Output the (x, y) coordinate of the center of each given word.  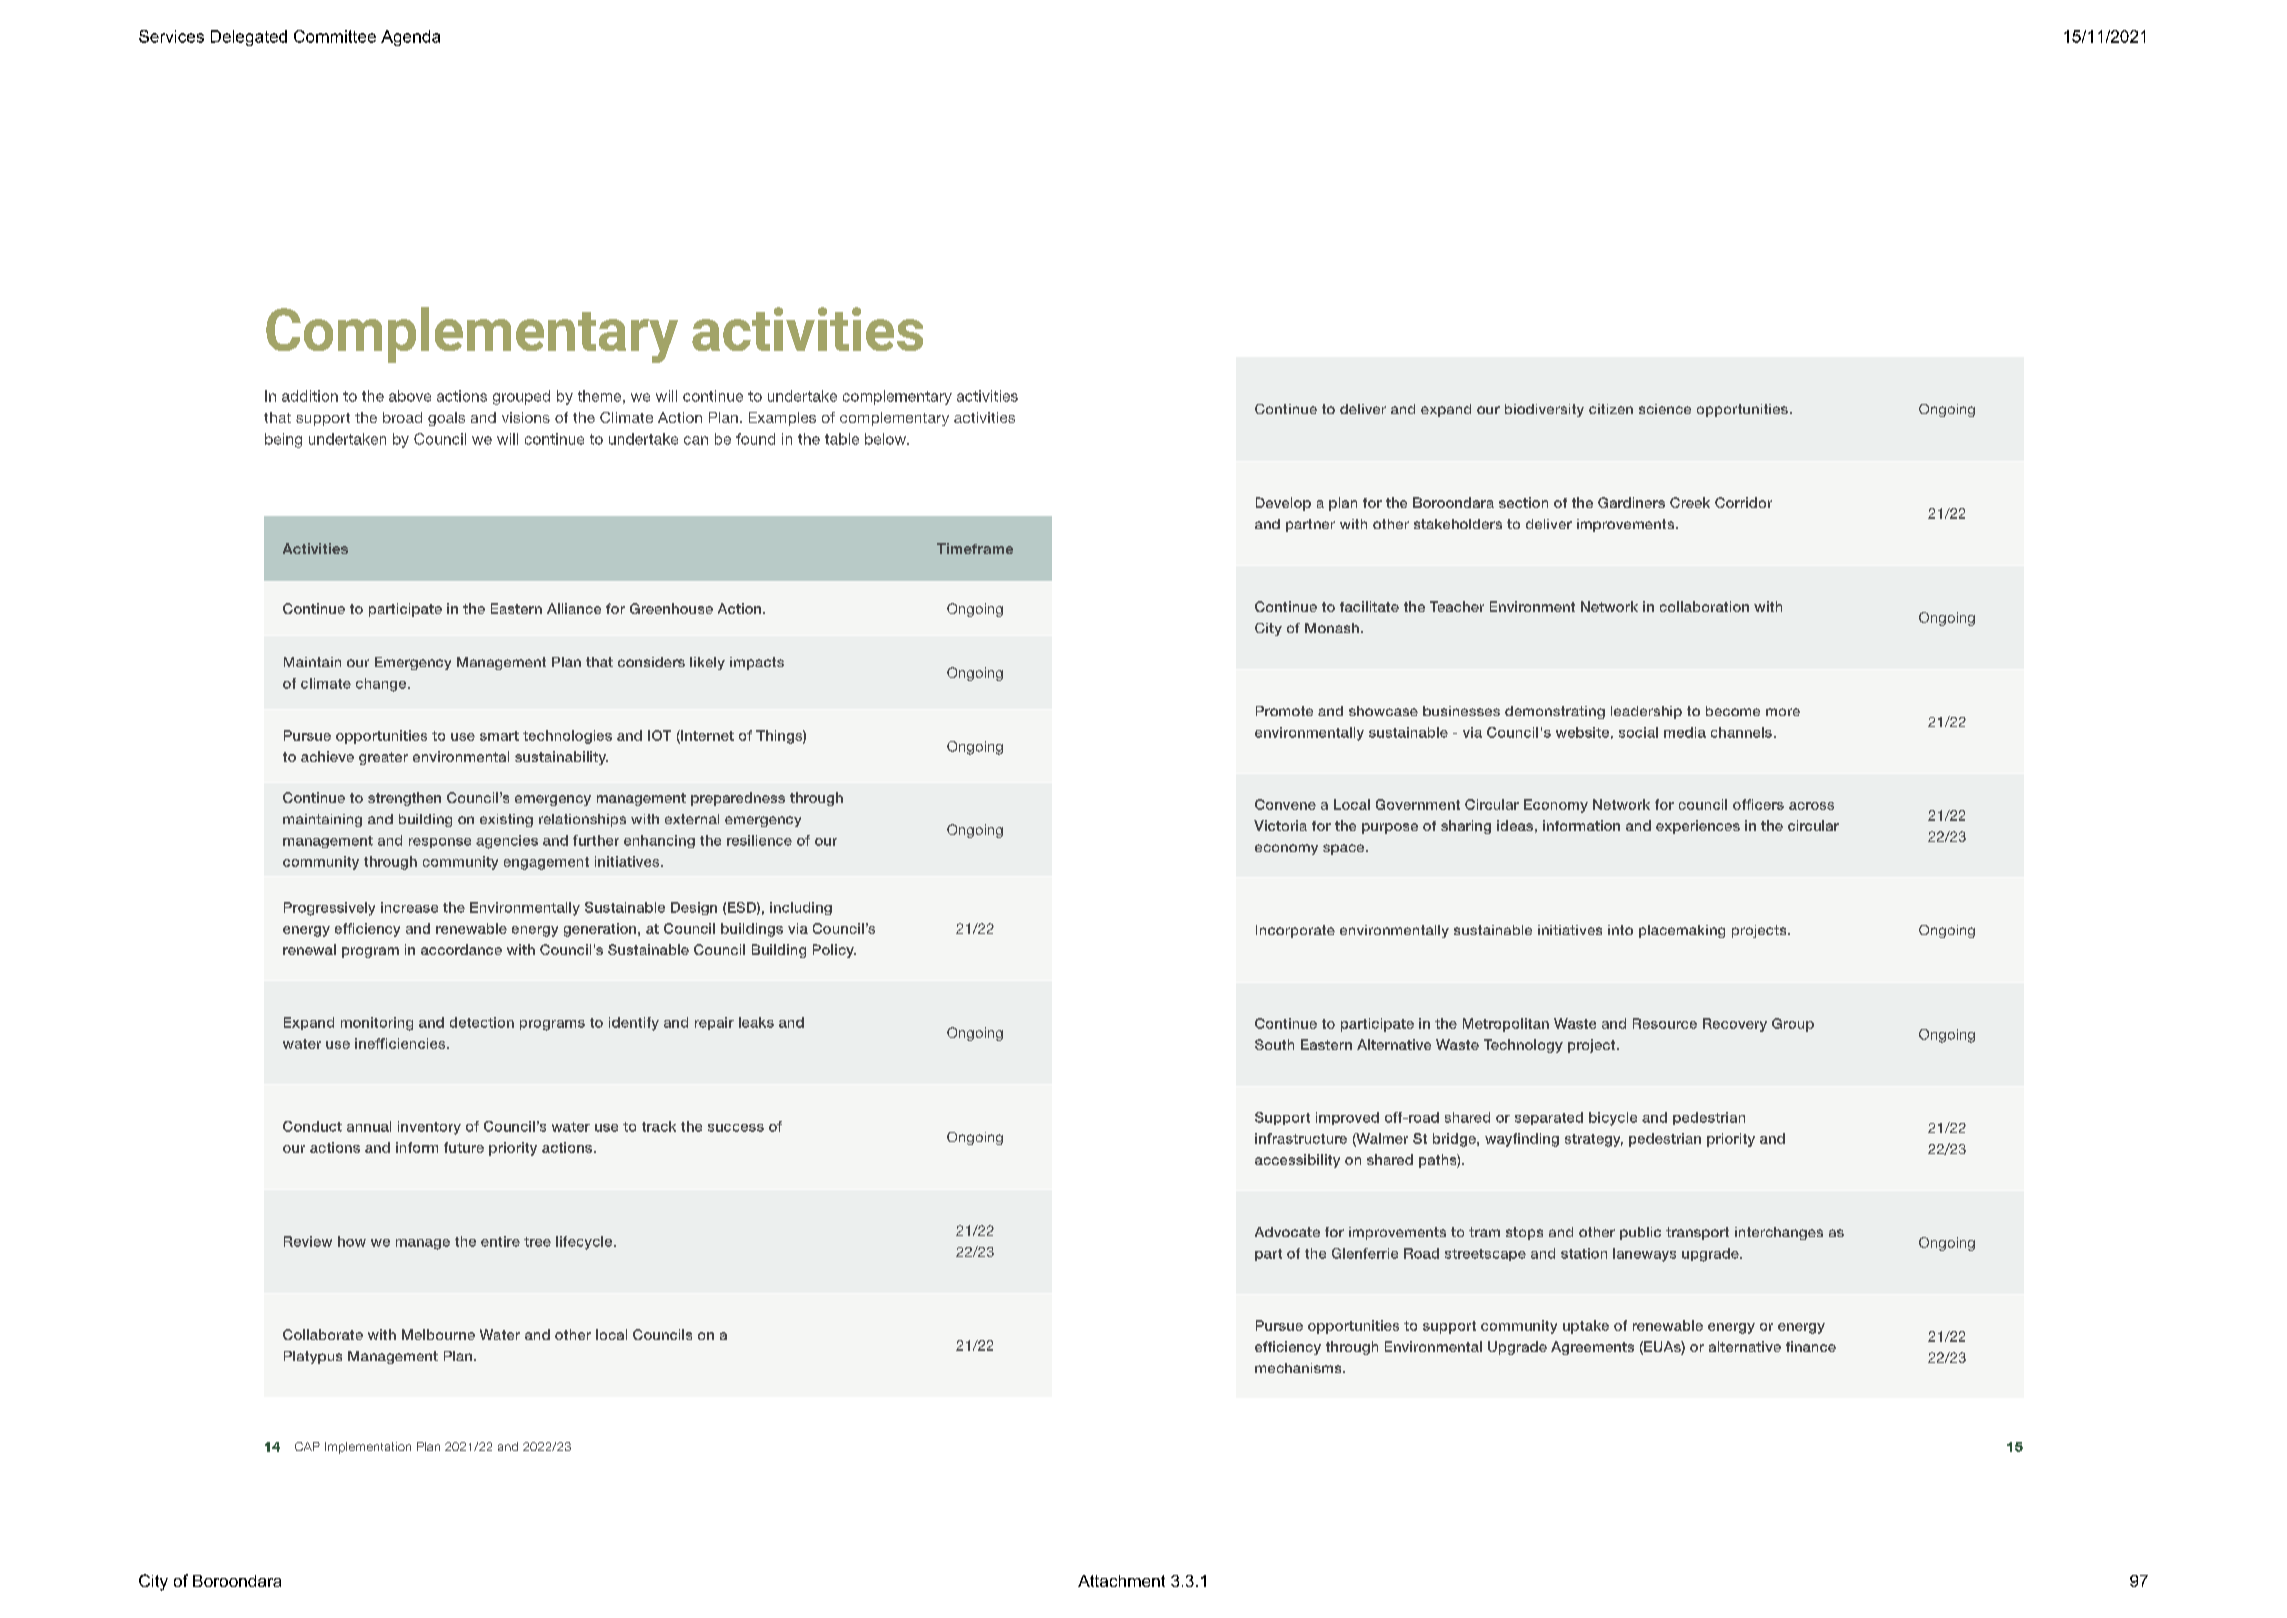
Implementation (368, 1448)
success (736, 1128)
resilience (759, 840)
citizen (1611, 409)
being (283, 440)
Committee (335, 36)
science (1665, 409)
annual (369, 1126)
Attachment (1121, 1581)
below (887, 439)
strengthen (404, 799)
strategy (1594, 1140)
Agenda (410, 38)
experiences (1698, 827)
